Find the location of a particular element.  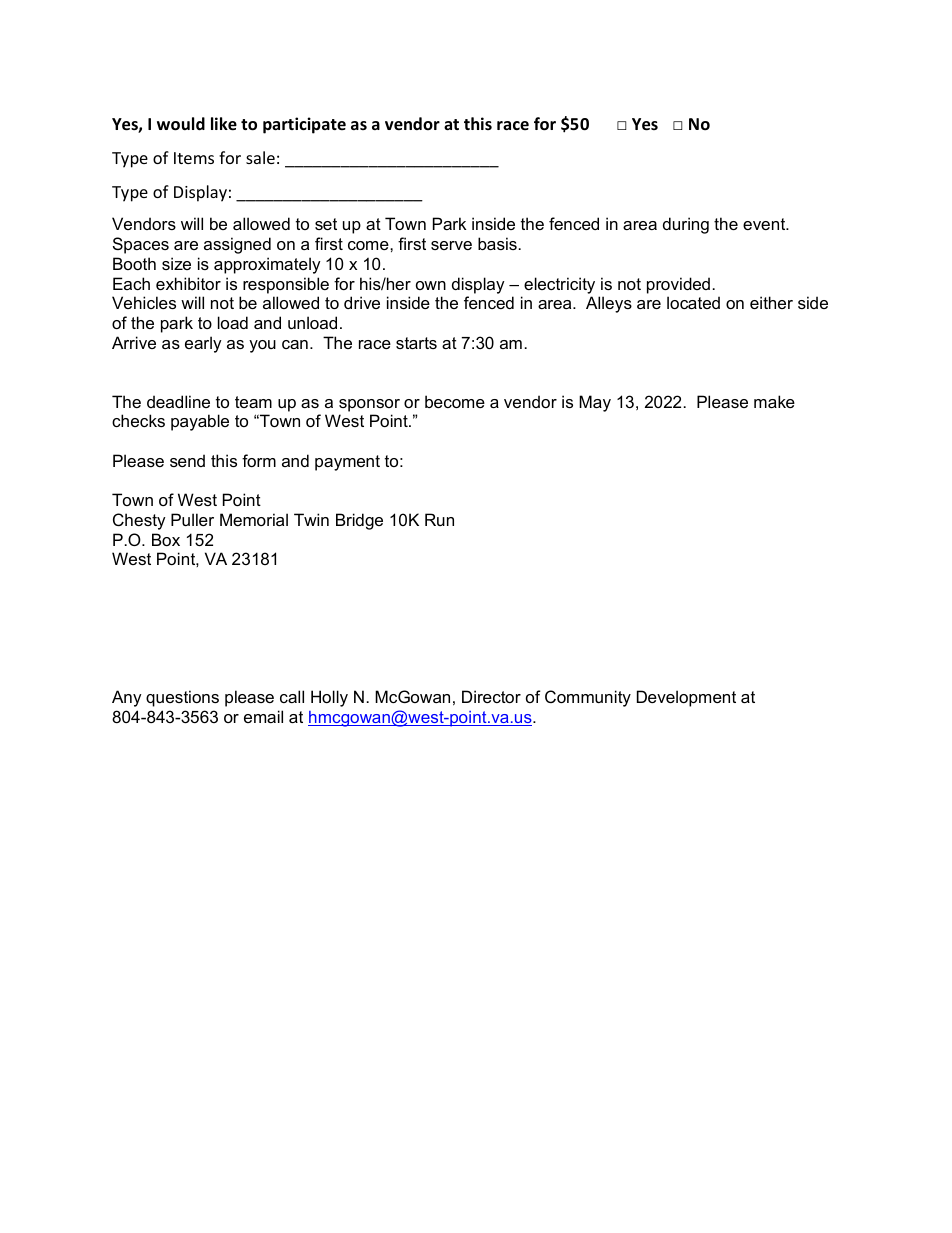

Run is located at coordinates (439, 519).
